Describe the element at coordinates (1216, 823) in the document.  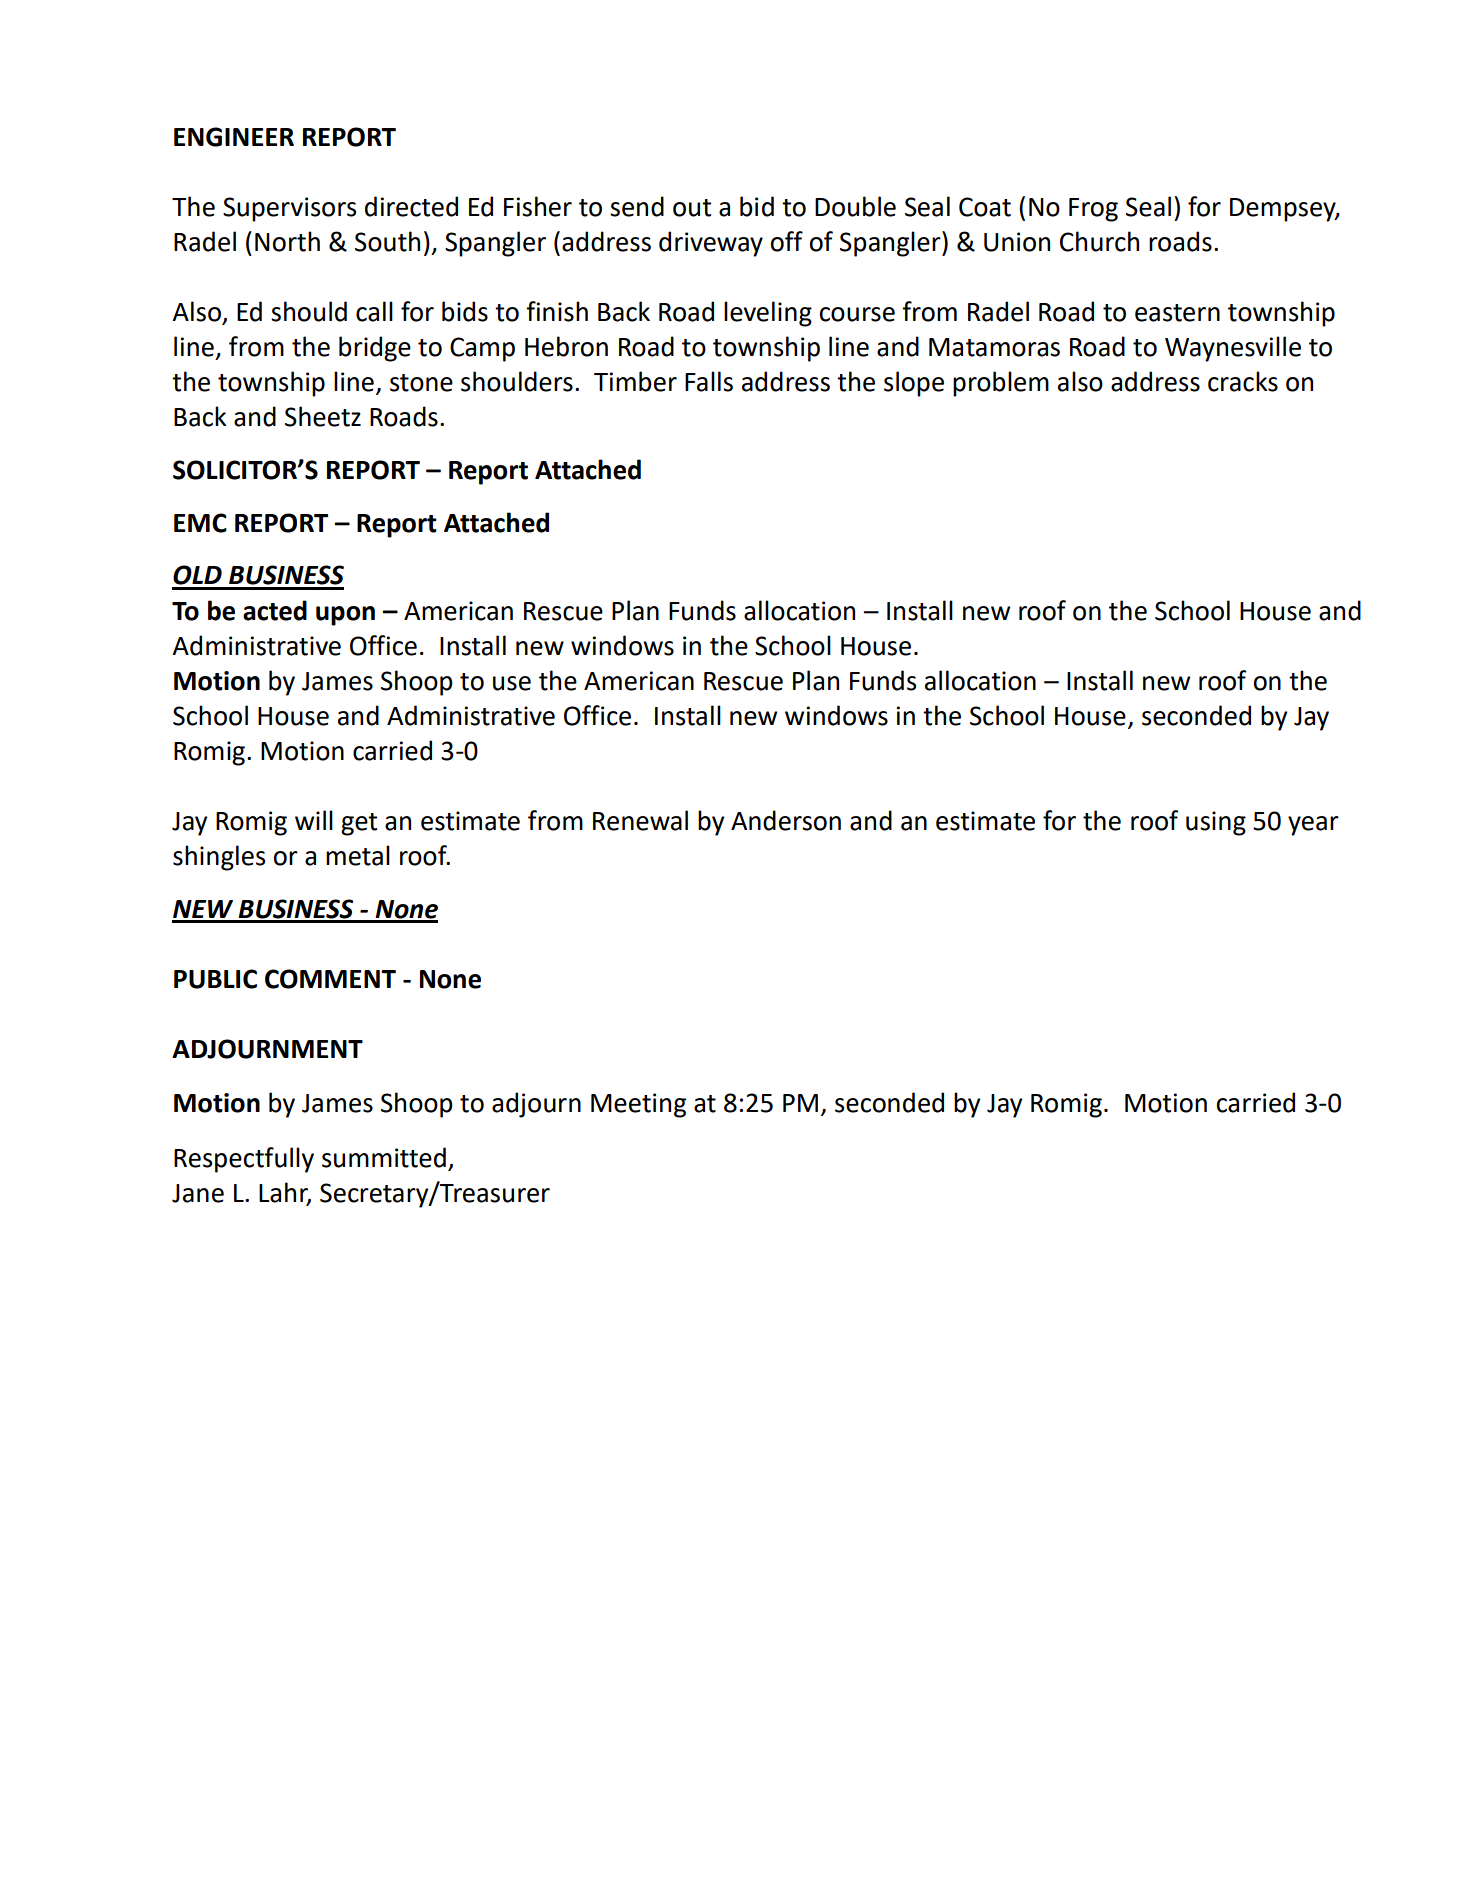
I see `using` at that location.
